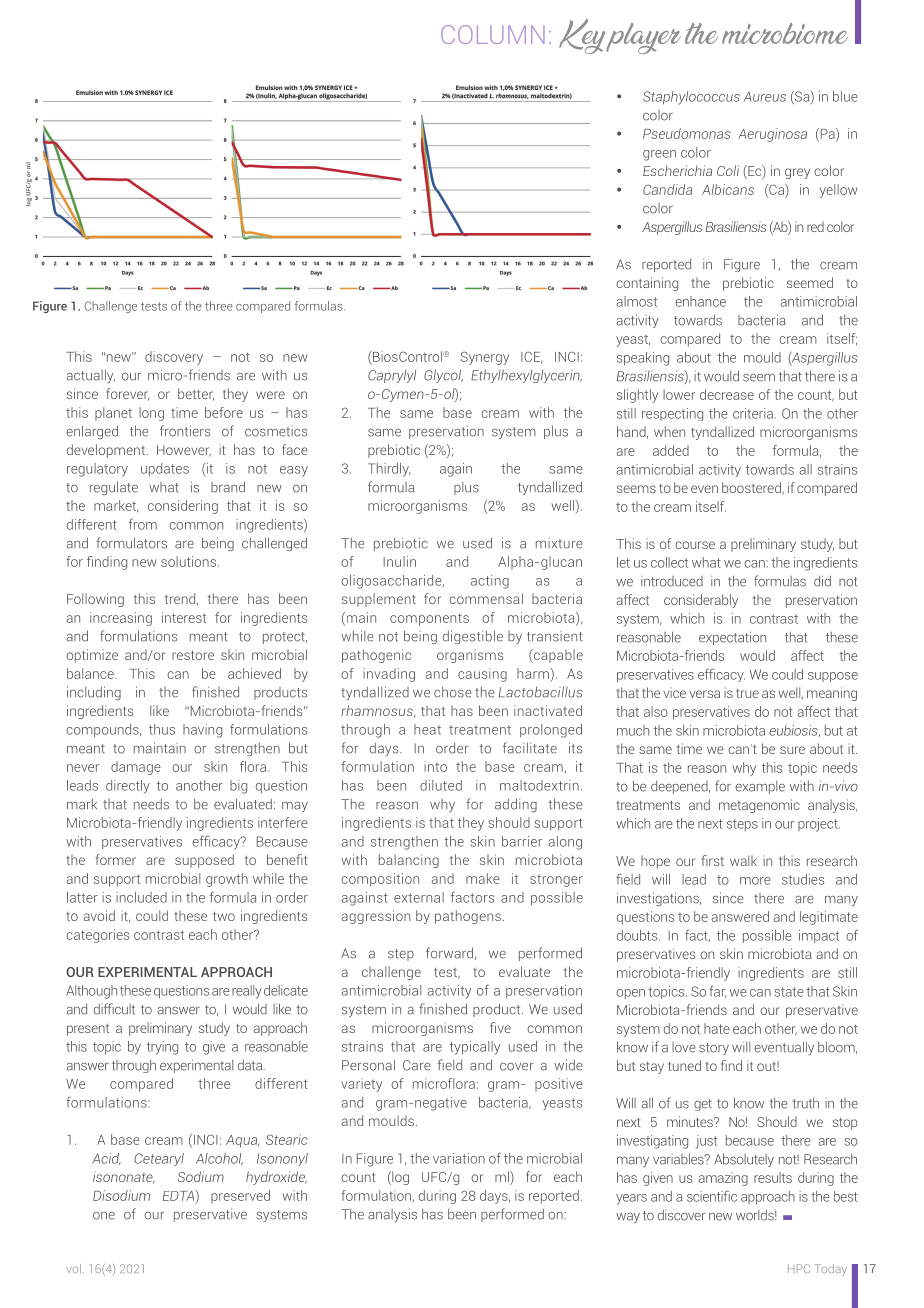 The image size is (924, 1308). I want to click on Aureus, so click(765, 97).
